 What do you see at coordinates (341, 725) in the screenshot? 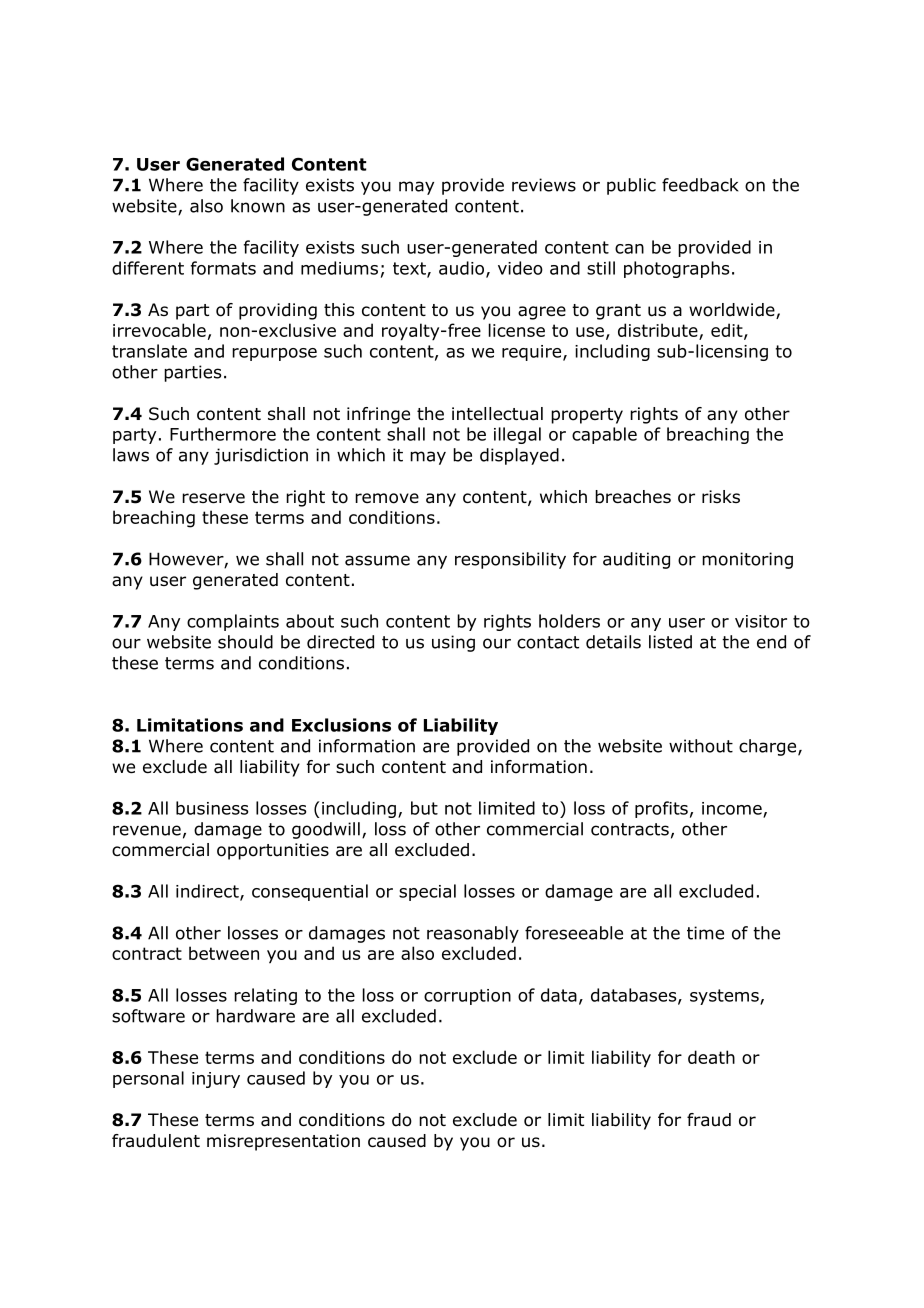
I see `Exclusions` at bounding box center [341, 725].
